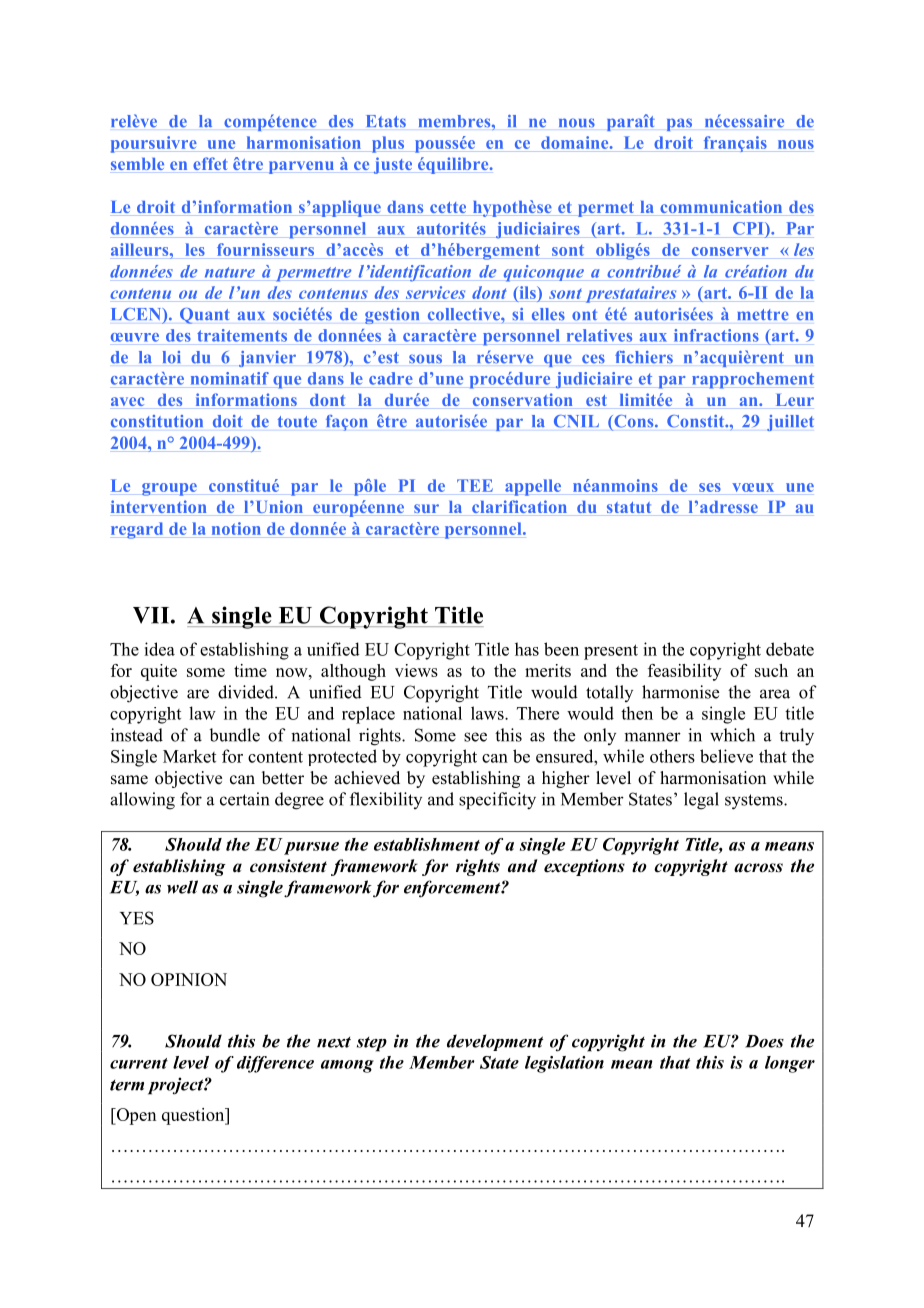 This screenshot has height=1308, width=924. I want to click on believe, so click(726, 756).
